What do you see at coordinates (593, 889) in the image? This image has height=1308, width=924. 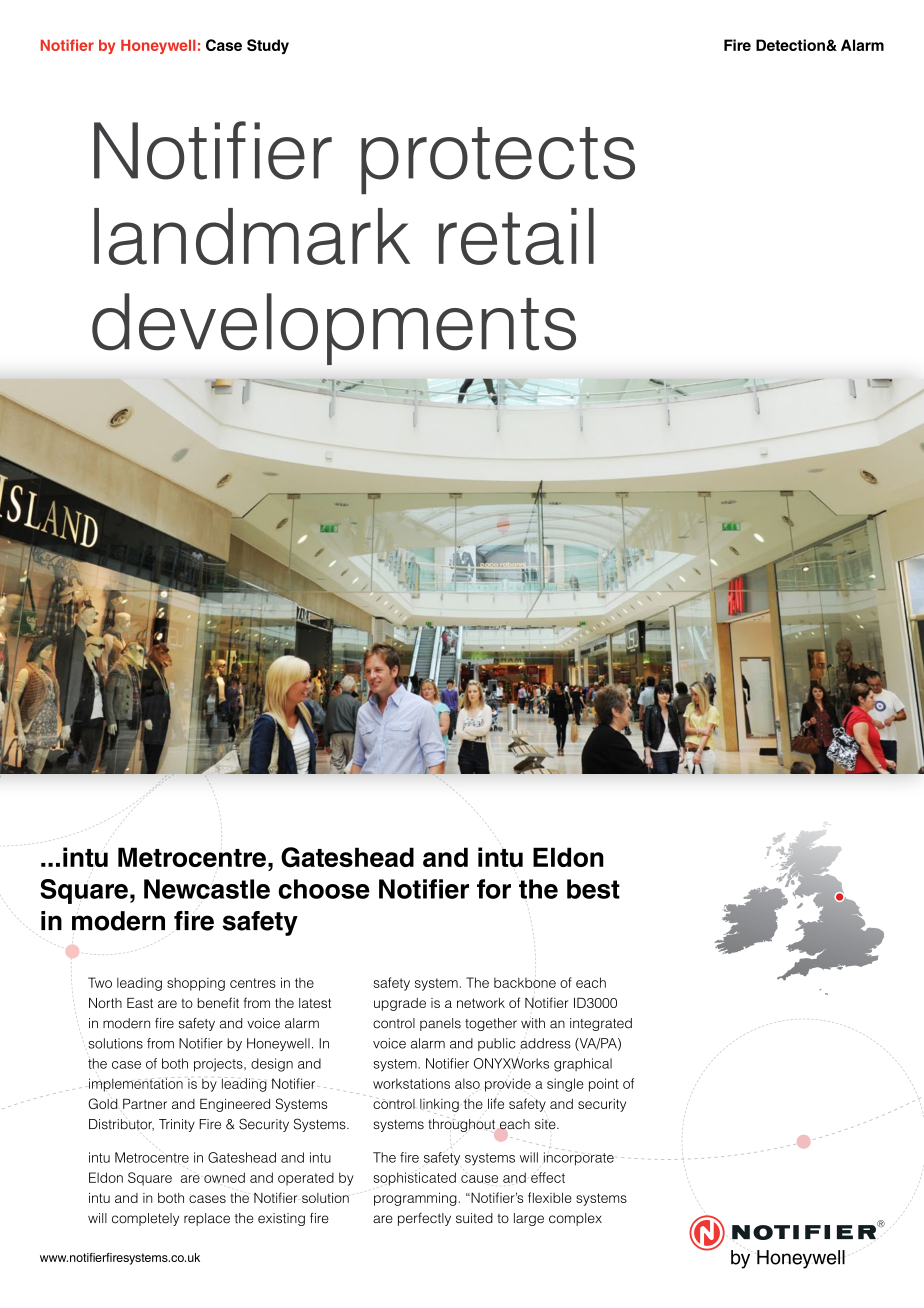 I see `best` at bounding box center [593, 889].
